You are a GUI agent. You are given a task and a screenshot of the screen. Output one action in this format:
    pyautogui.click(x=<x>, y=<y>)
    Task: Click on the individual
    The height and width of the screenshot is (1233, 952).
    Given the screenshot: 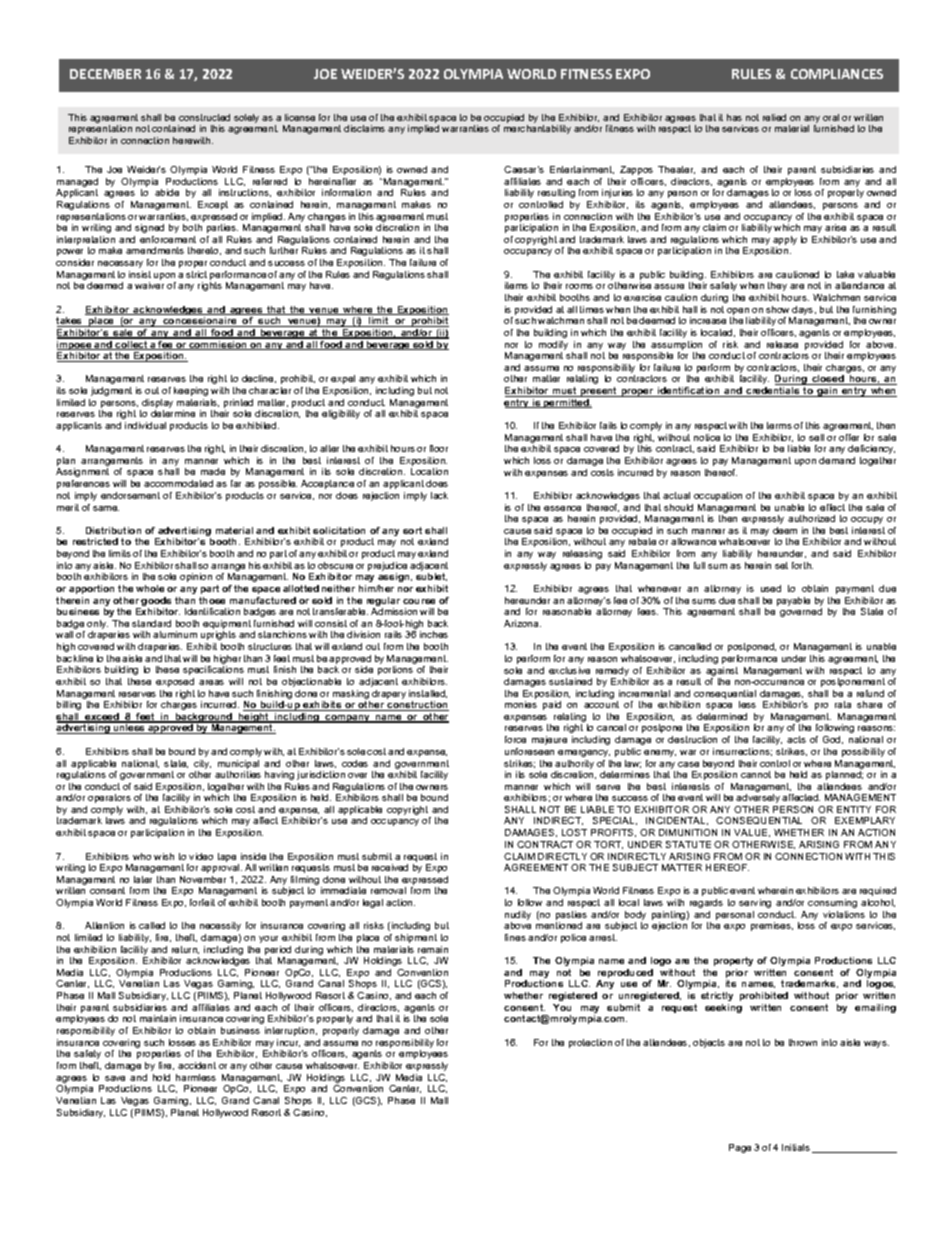 What is the action you would take?
    pyautogui.click(x=145, y=425)
